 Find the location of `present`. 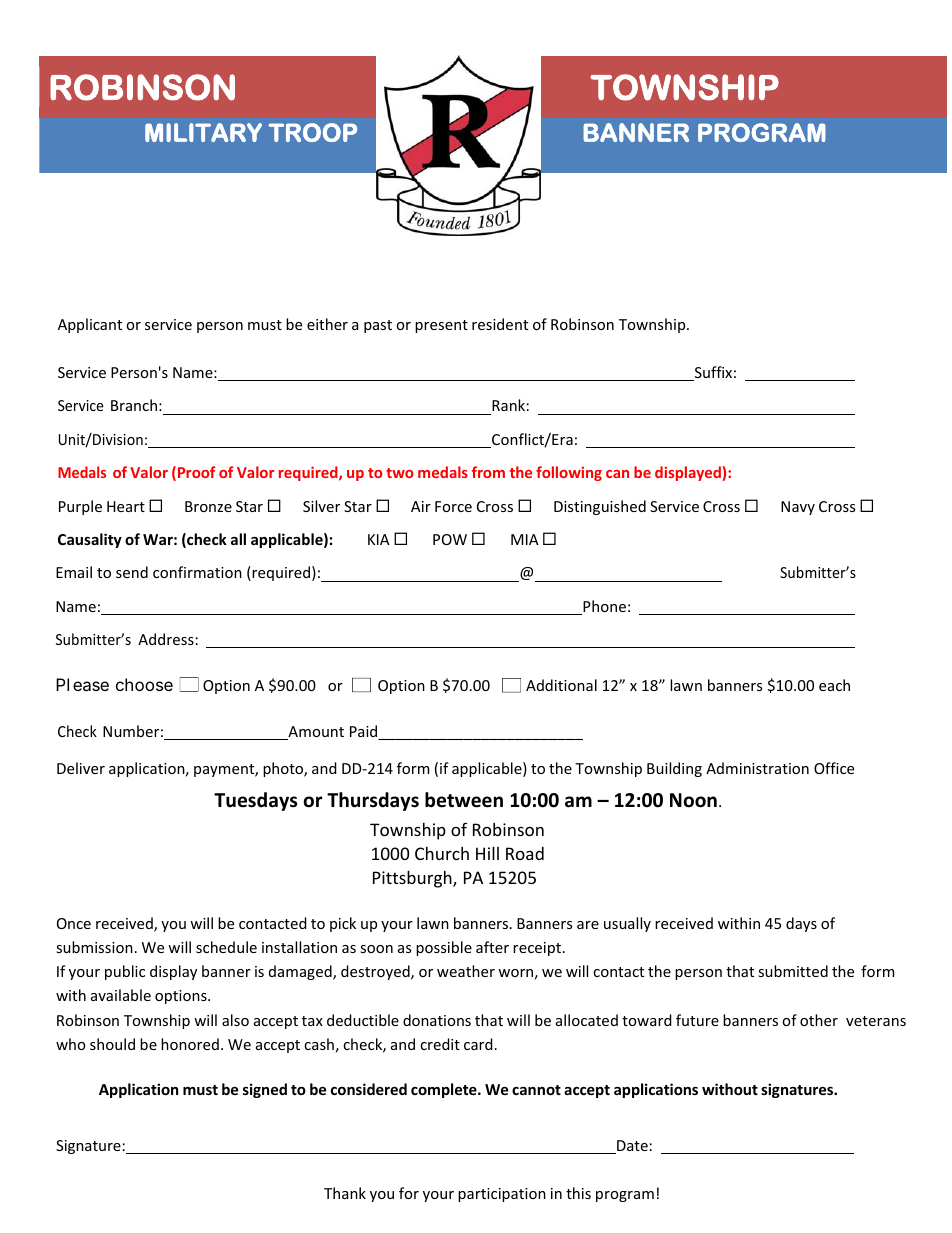

present is located at coordinates (441, 326).
